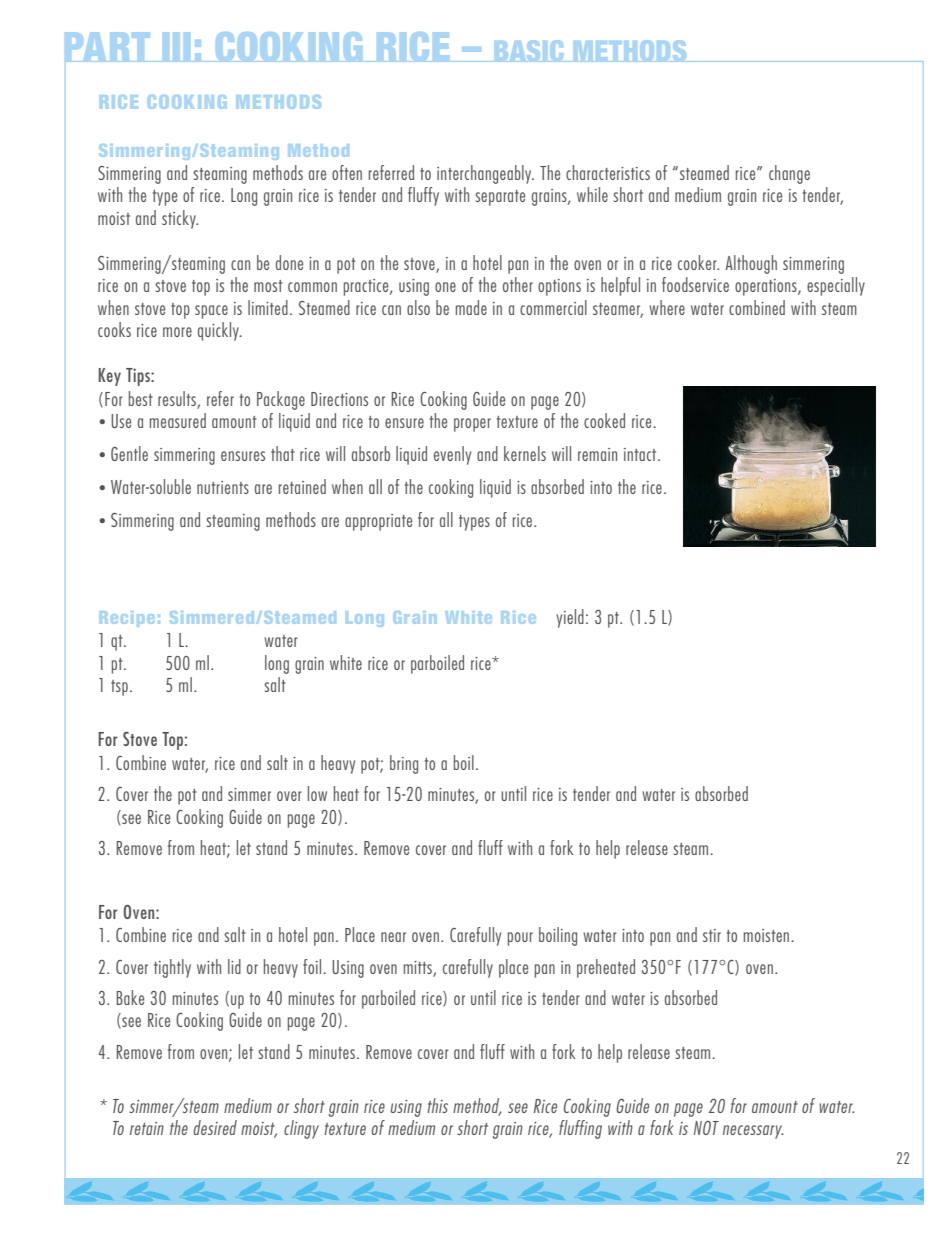 Image resolution: width=952 pixels, height=1233 pixels. Describe the element at coordinates (119, 688) in the screenshot. I see `tsp` at that location.
